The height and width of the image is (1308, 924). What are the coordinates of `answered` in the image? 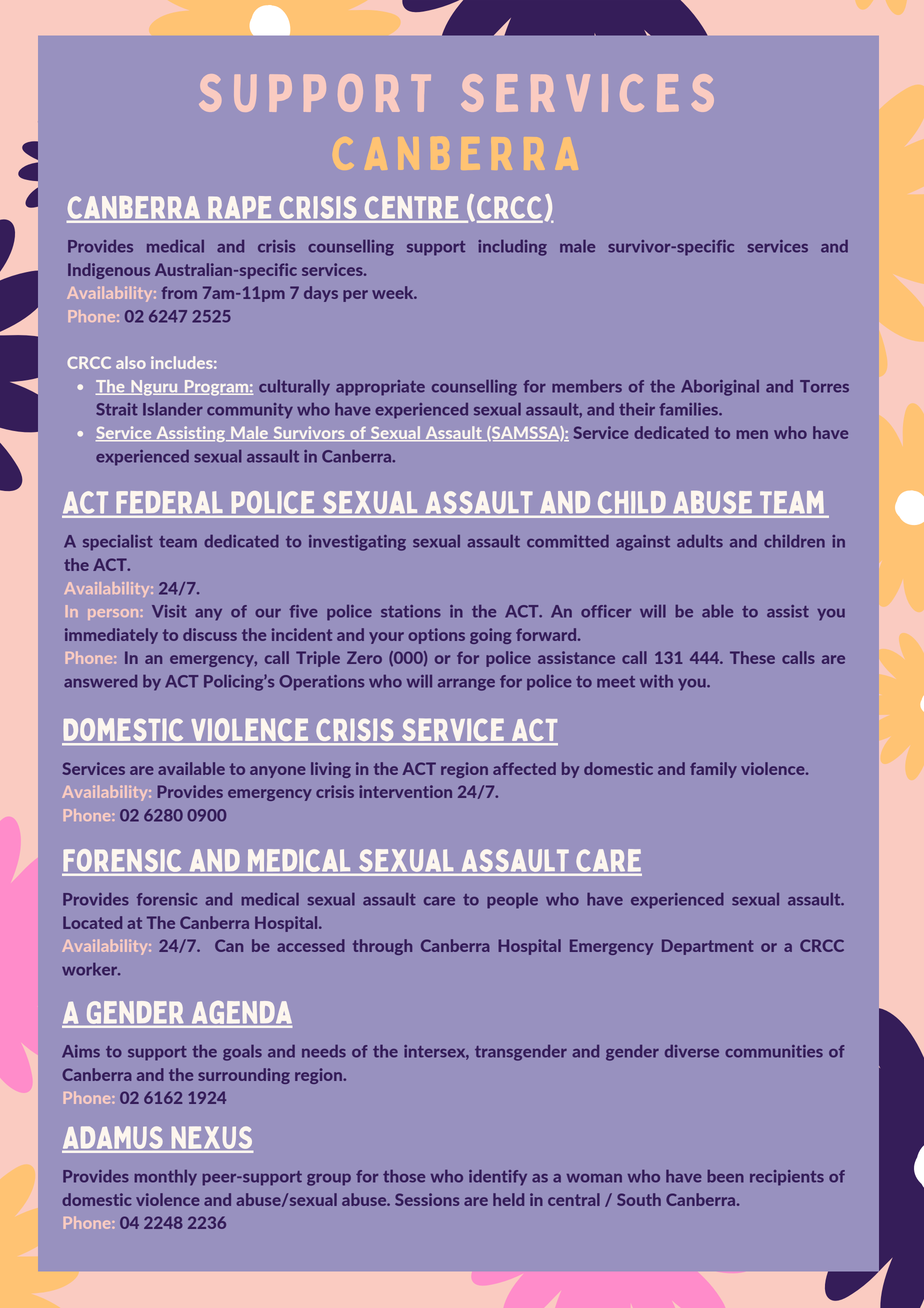 It's located at (100, 681).
